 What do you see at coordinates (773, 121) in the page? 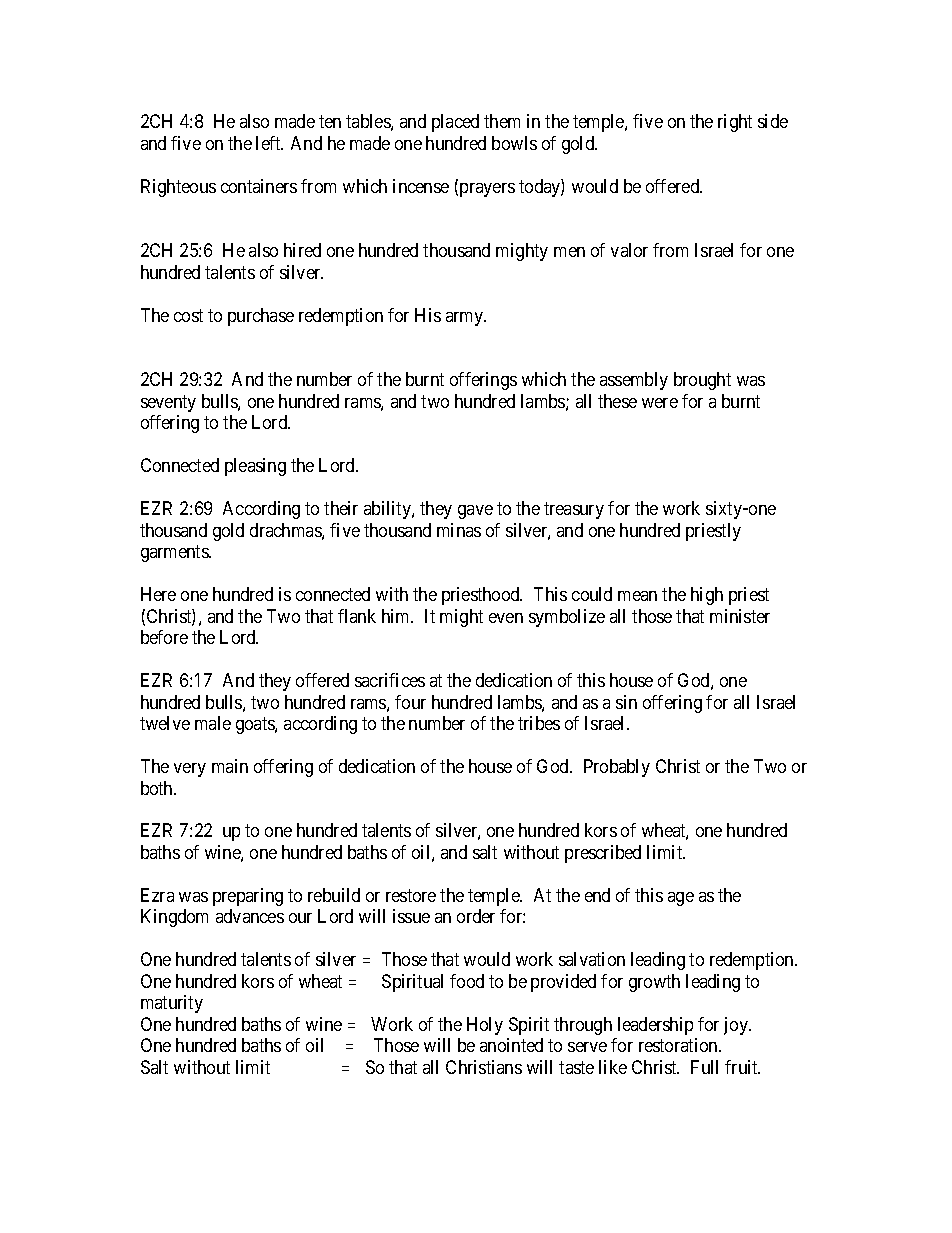
I see `side` at bounding box center [773, 121].
